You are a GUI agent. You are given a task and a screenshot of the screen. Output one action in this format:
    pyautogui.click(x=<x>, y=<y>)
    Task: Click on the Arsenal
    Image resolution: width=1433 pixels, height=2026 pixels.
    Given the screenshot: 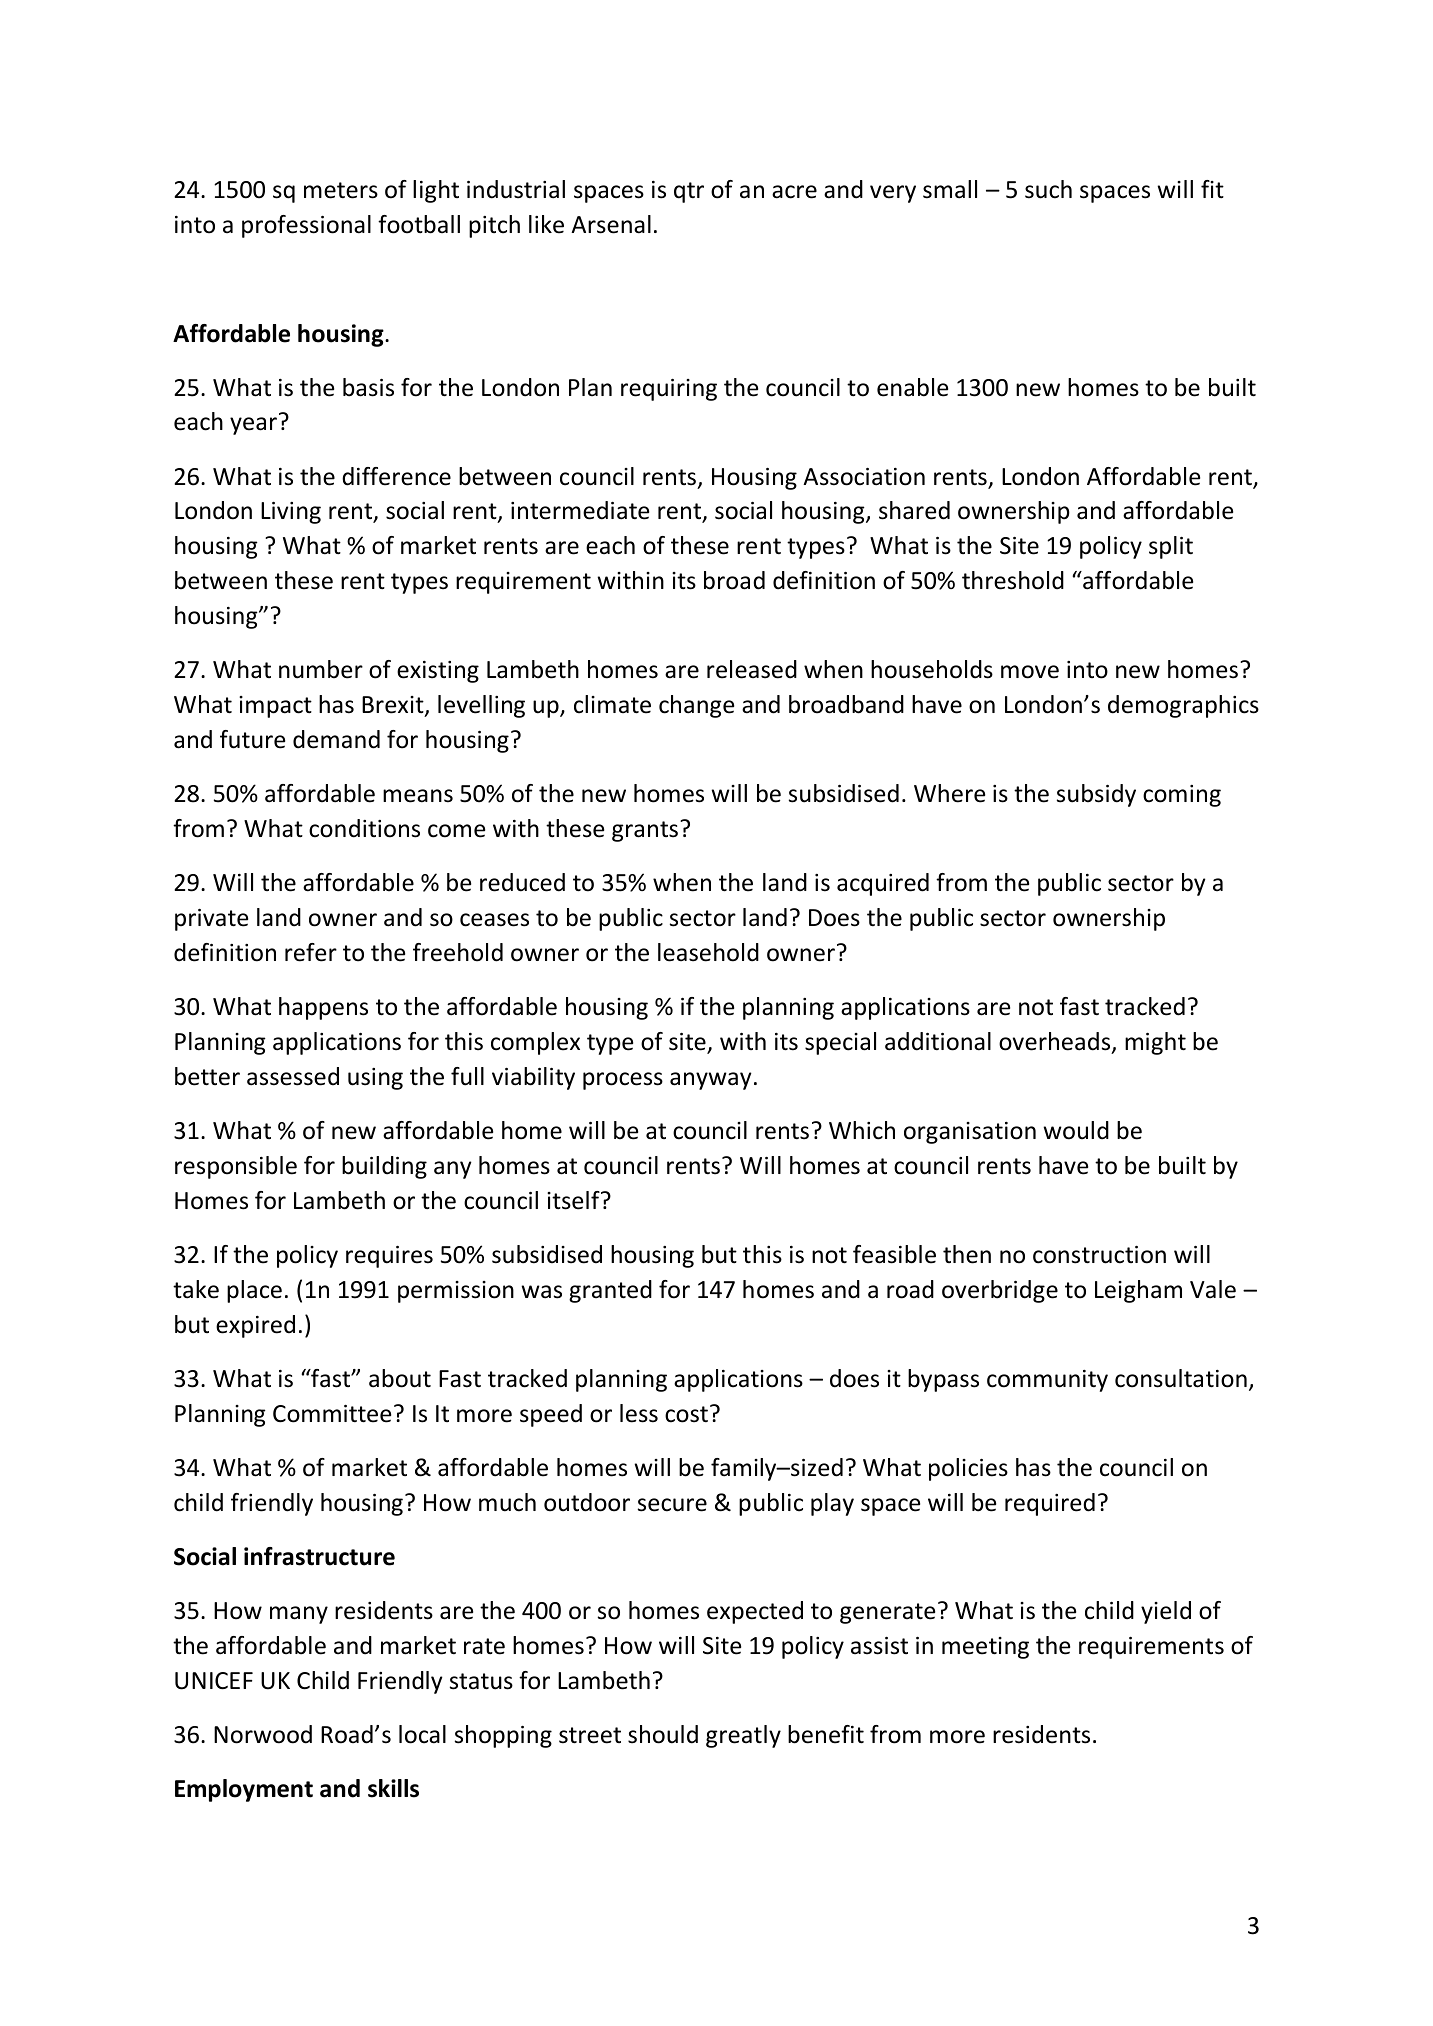 What is the action you would take?
    pyautogui.click(x=611, y=224)
